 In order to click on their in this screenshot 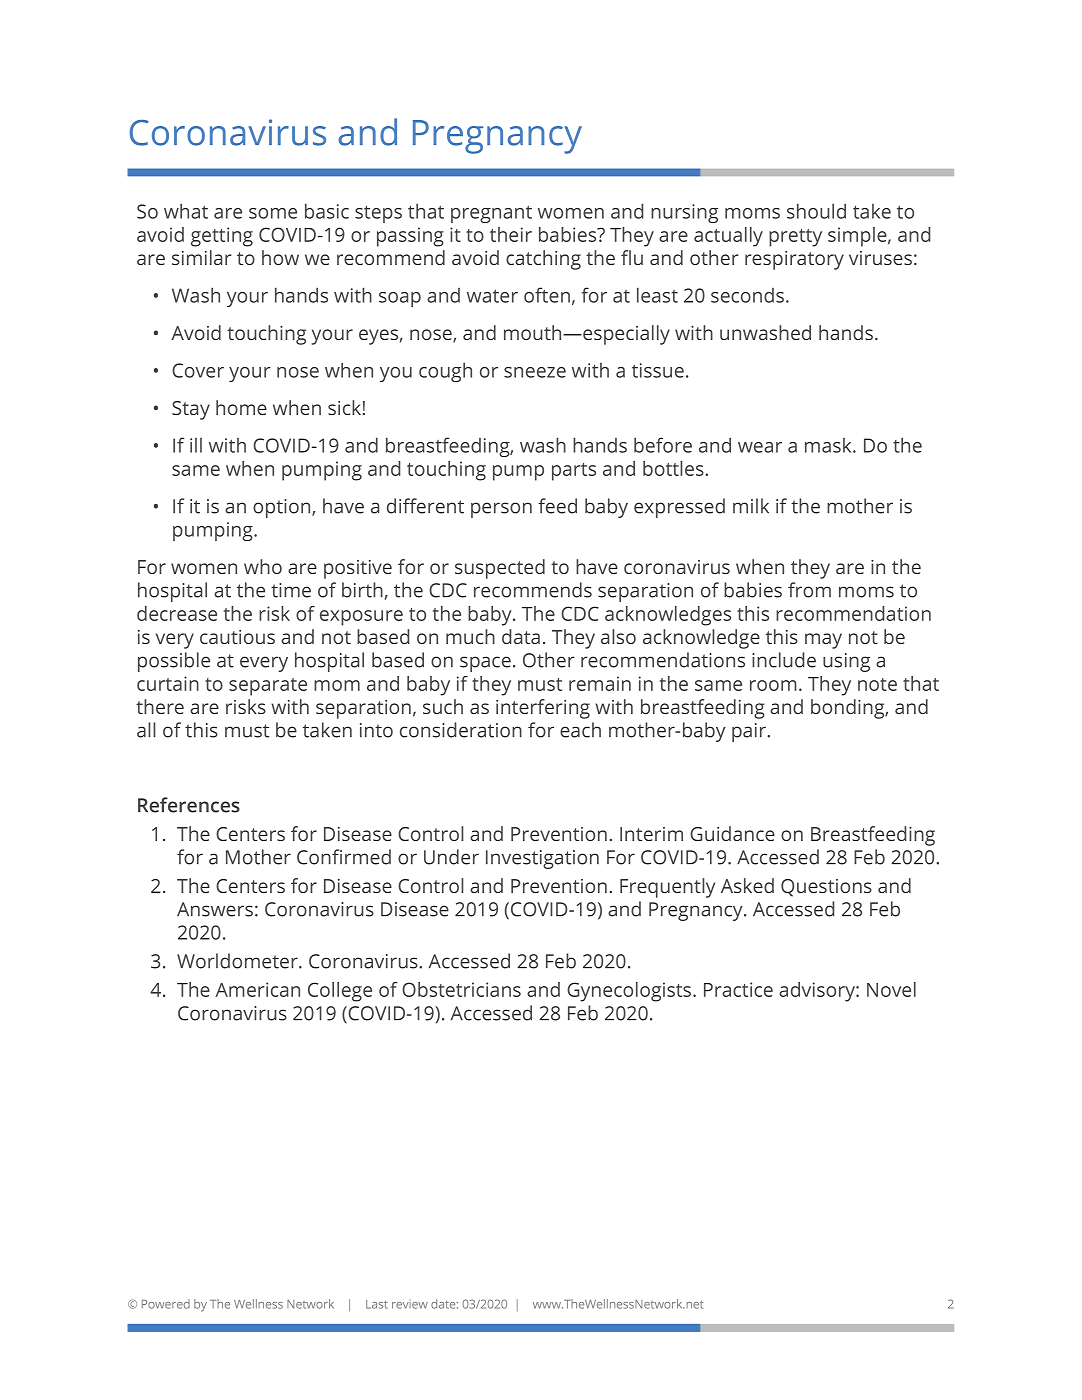, I will do `click(511, 234)`.
